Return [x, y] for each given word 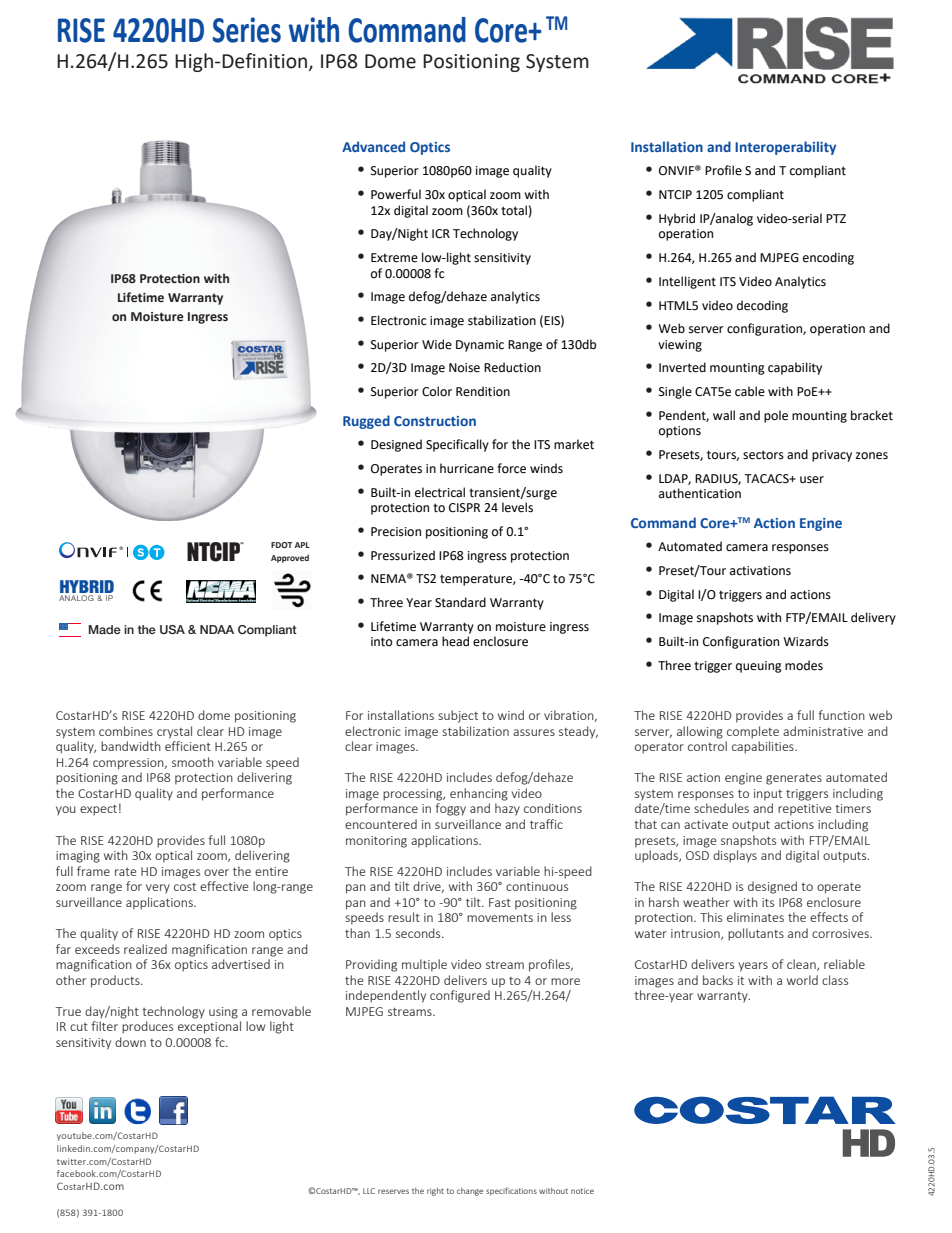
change [470, 1192]
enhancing [479, 794]
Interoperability [785, 148]
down [130, 1042]
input [768, 795]
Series [247, 30]
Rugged [366, 422]
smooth [193, 762]
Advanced [373, 146]
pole [776, 416]
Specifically [457, 445]
